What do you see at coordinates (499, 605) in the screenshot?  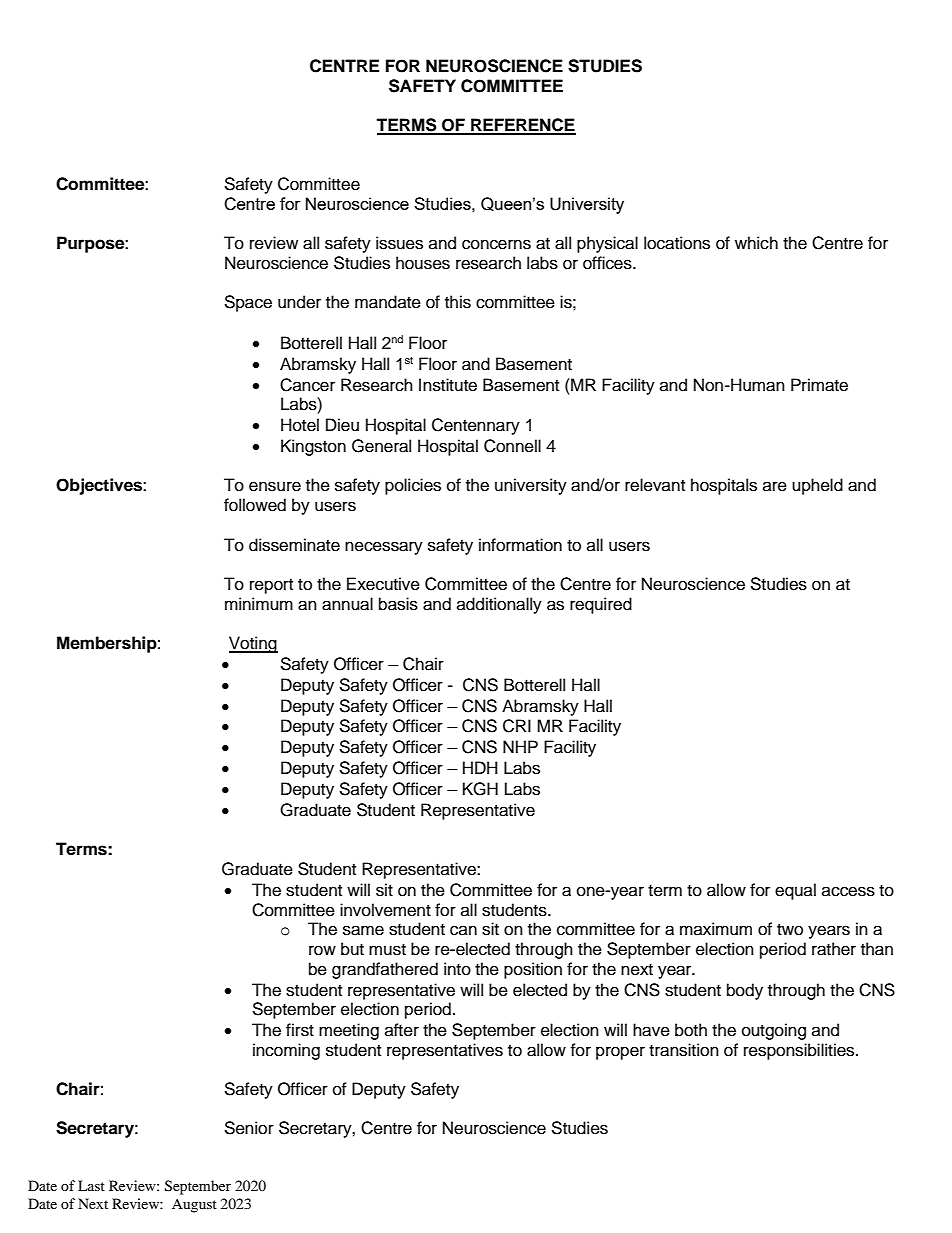 I see `additionally` at bounding box center [499, 605].
